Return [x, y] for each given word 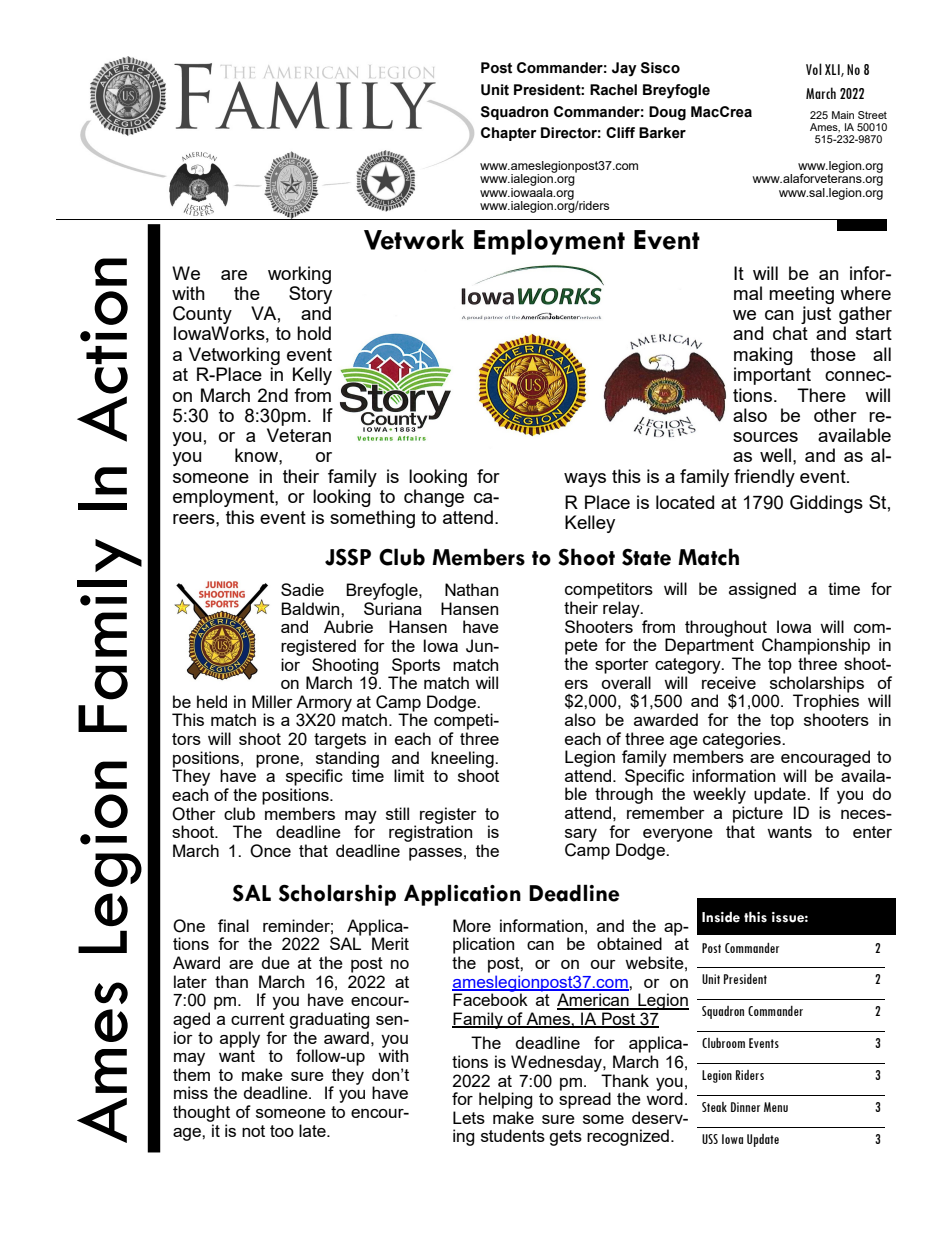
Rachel [613, 90]
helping [506, 1100]
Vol [814, 69]
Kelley [590, 524]
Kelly [312, 376]
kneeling [463, 760]
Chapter [509, 134]
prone [278, 761]
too [282, 1131]
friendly [764, 478]
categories [743, 741]
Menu [776, 1107]
